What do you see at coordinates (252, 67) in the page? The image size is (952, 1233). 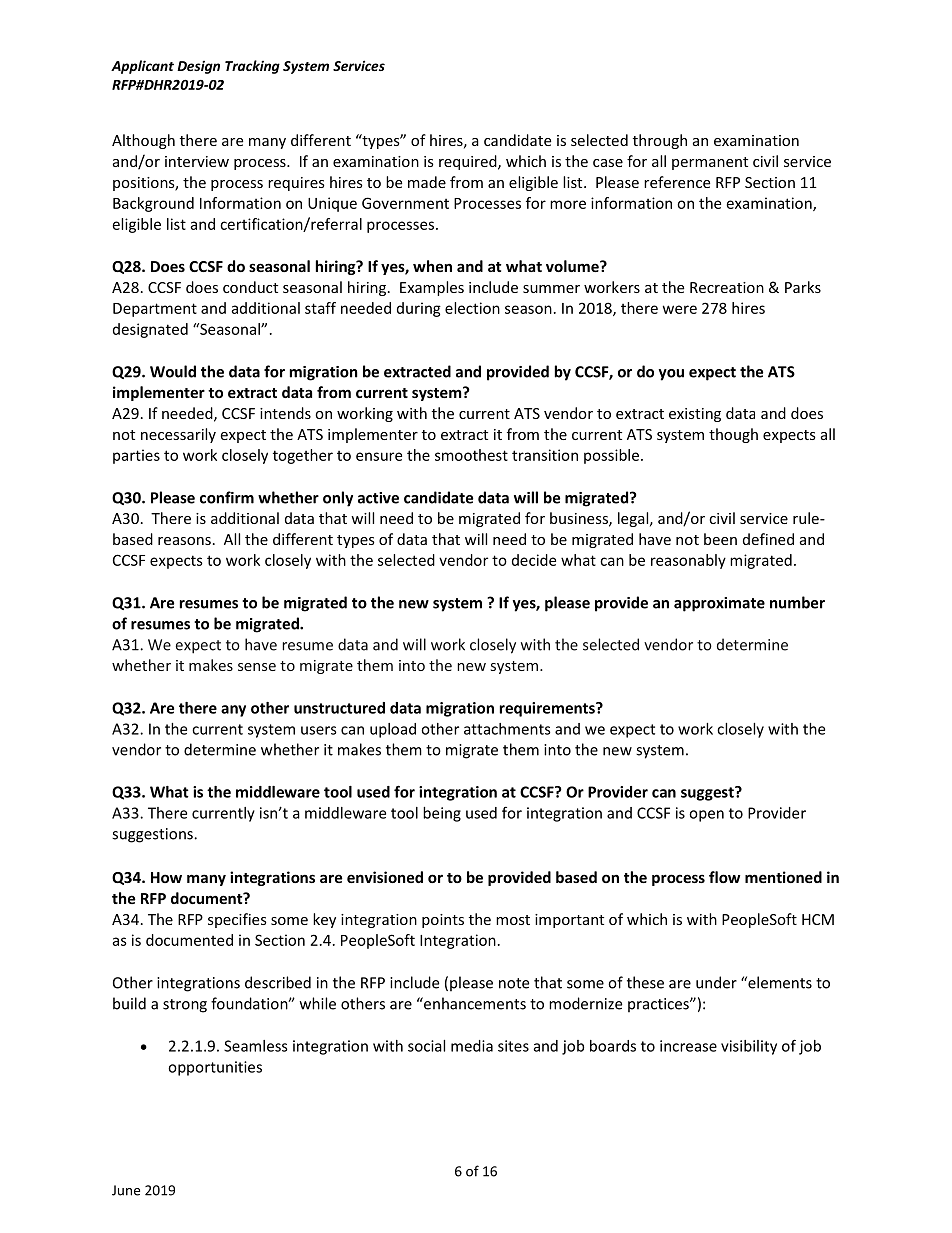 I see `Tracking` at bounding box center [252, 67].
